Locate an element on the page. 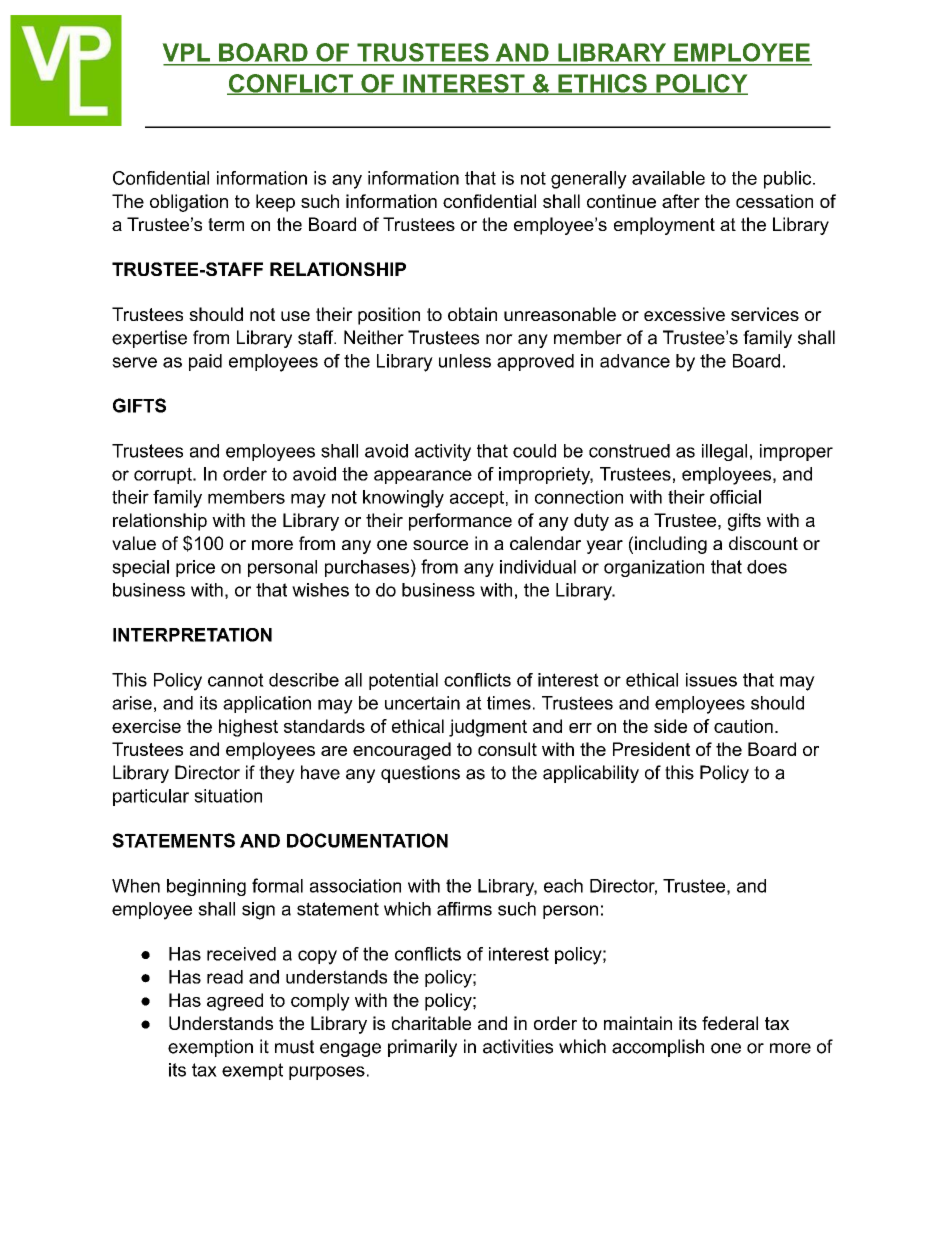 The image size is (952, 1233). primarily is located at coordinates (422, 1048).
